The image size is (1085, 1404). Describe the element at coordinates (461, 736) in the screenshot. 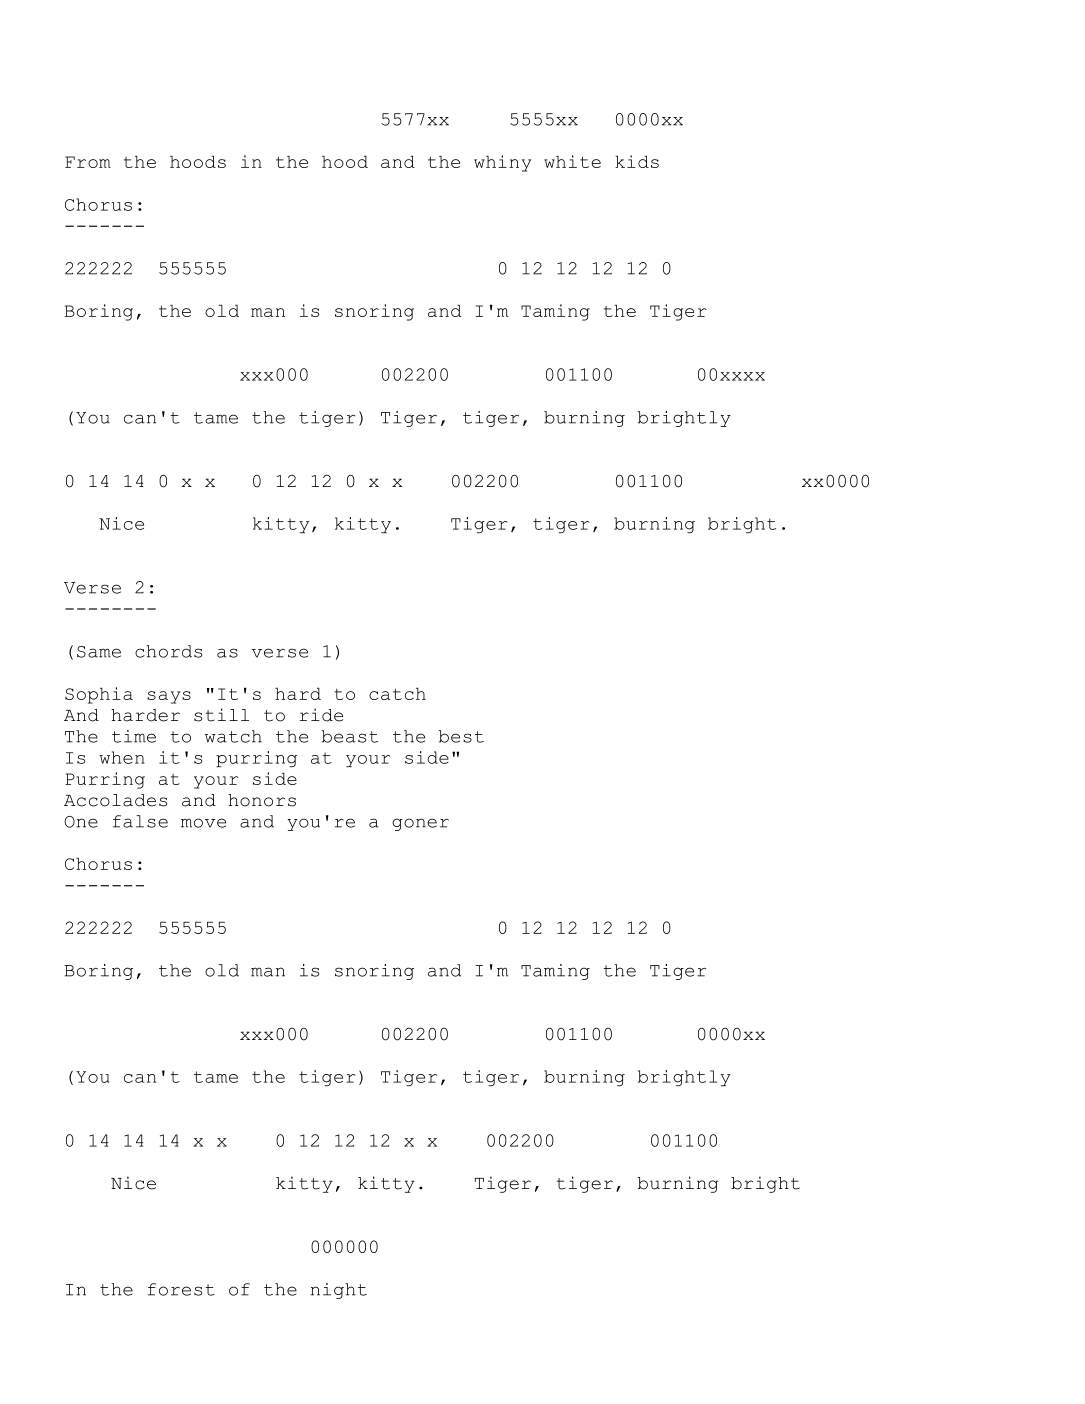

I see `best` at that location.
